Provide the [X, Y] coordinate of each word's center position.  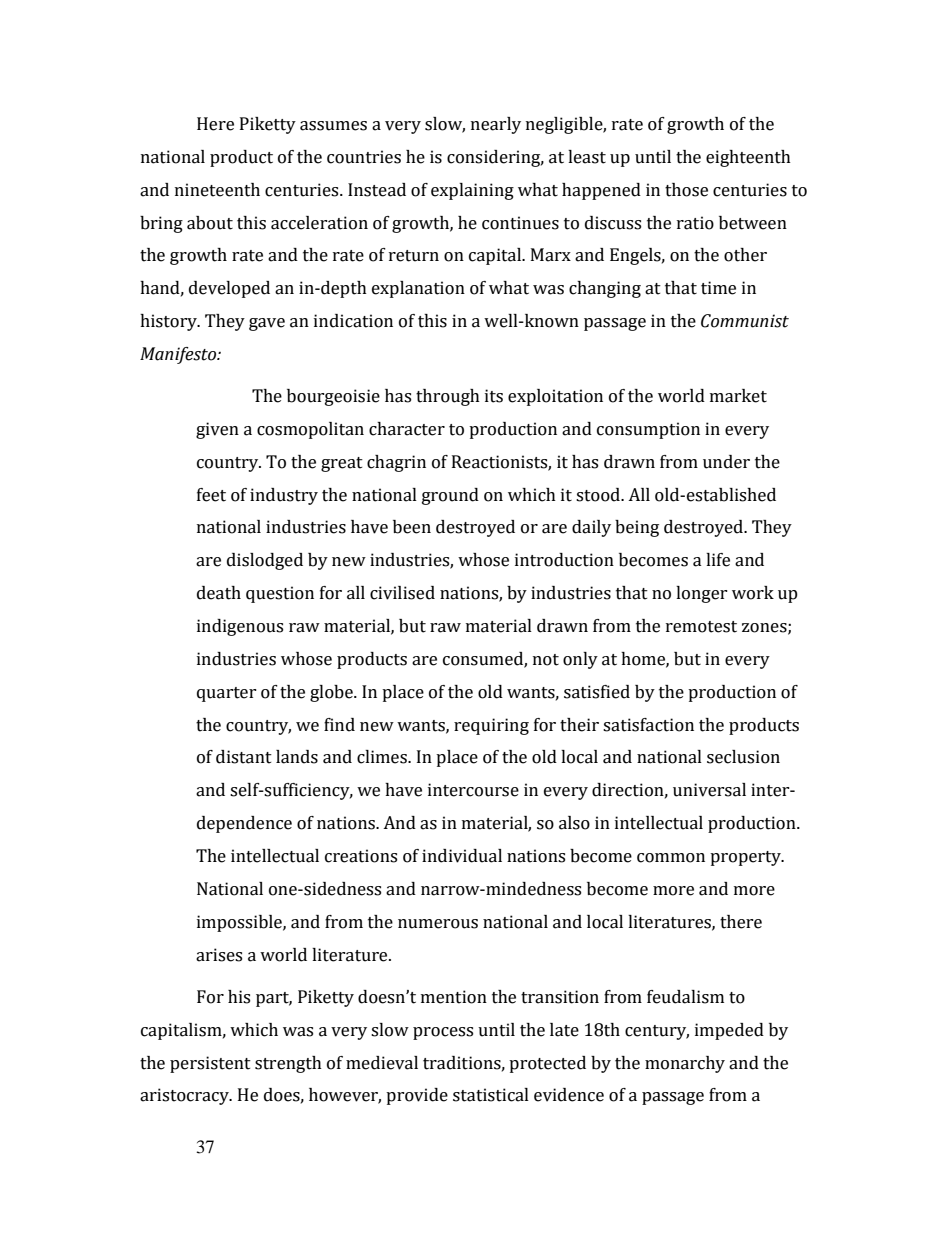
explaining [472, 191]
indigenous [240, 627]
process [443, 1033]
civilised [402, 593]
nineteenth [217, 190]
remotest [701, 627]
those [686, 190]
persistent [210, 1064]
